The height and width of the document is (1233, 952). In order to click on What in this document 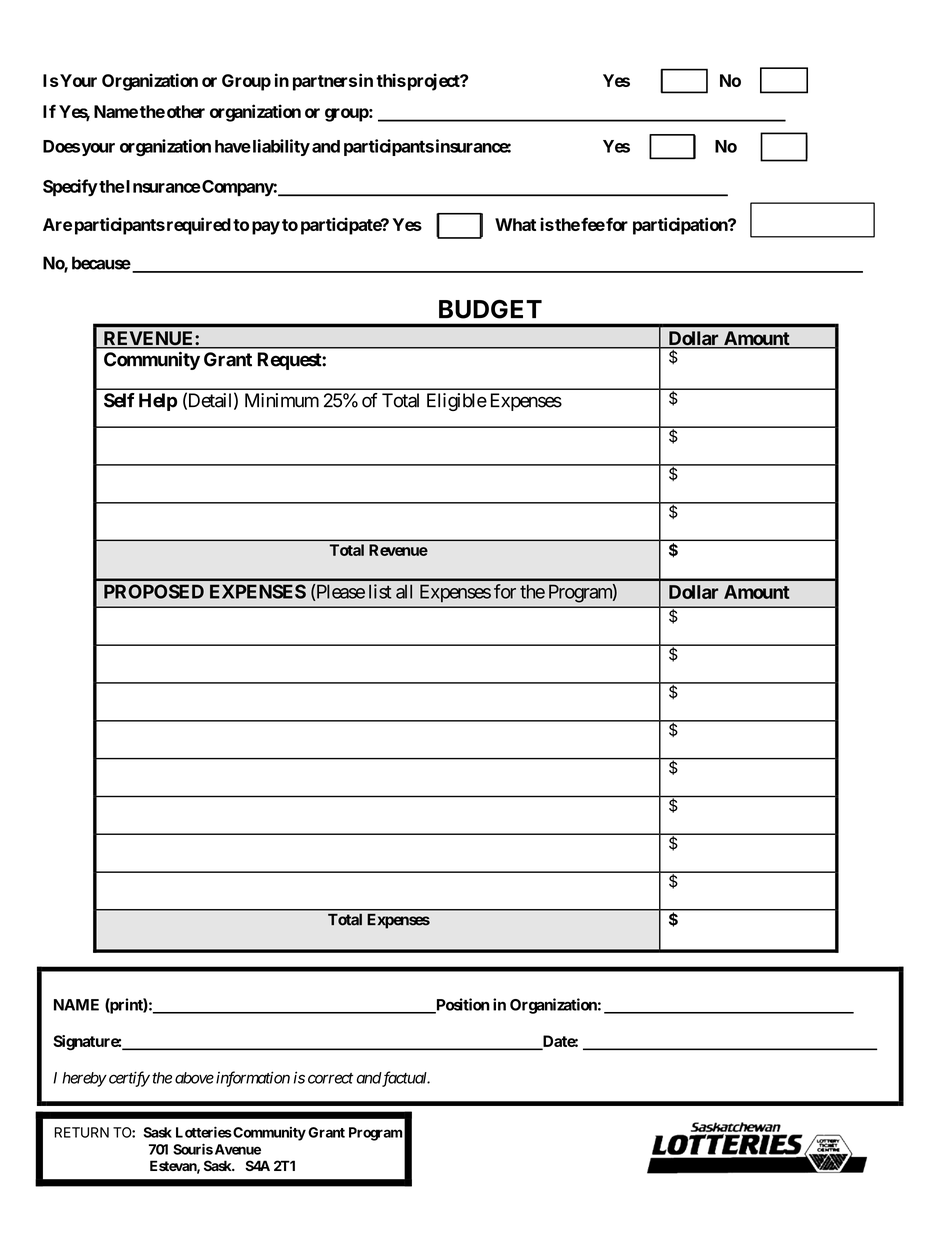, I will do `click(515, 224)`.
